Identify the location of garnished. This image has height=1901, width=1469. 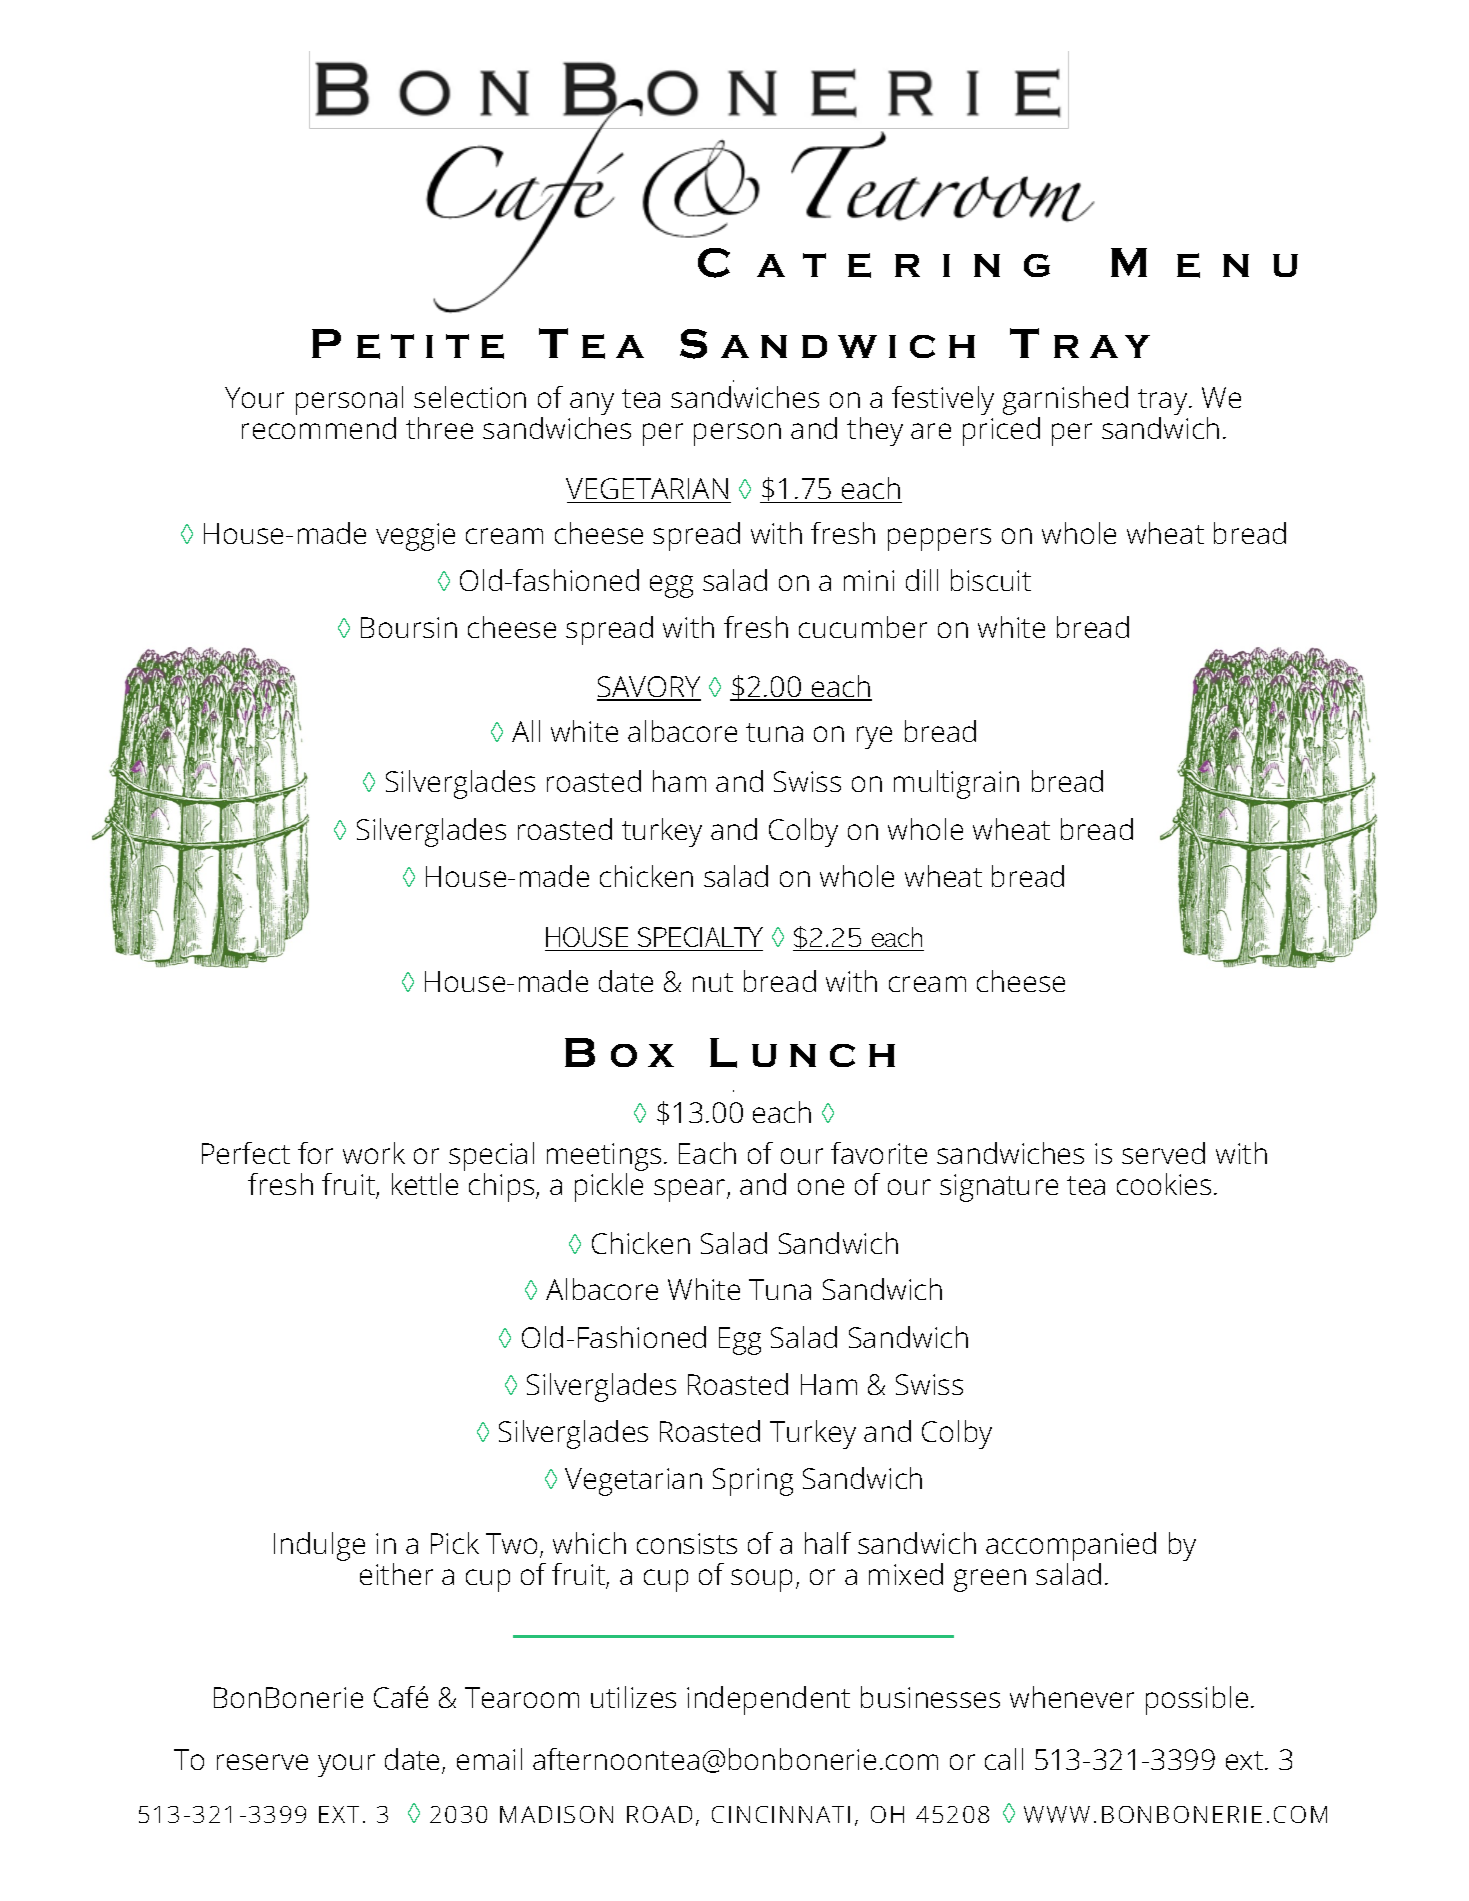
(1065, 402).
